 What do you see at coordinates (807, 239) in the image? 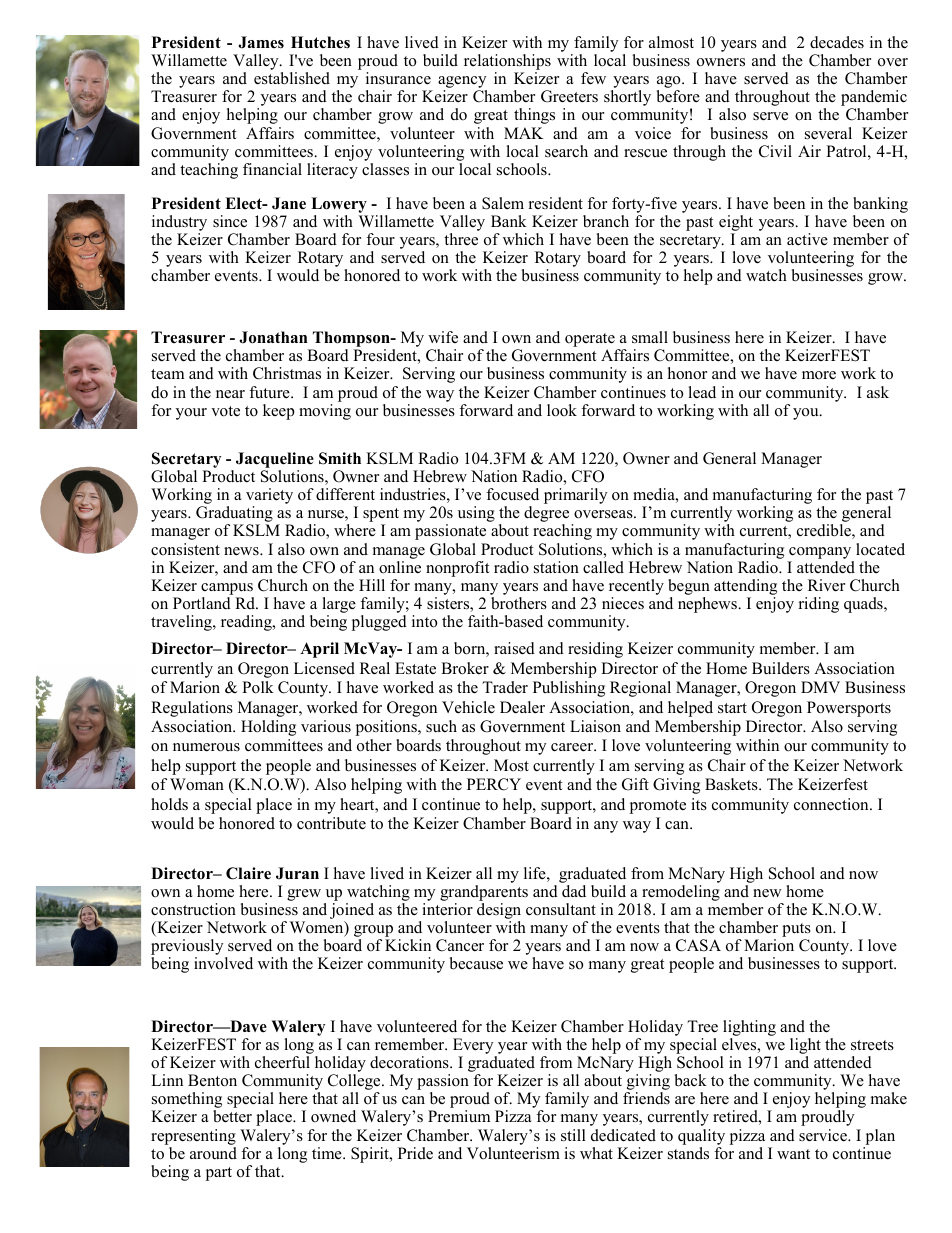
I see `active` at bounding box center [807, 239].
